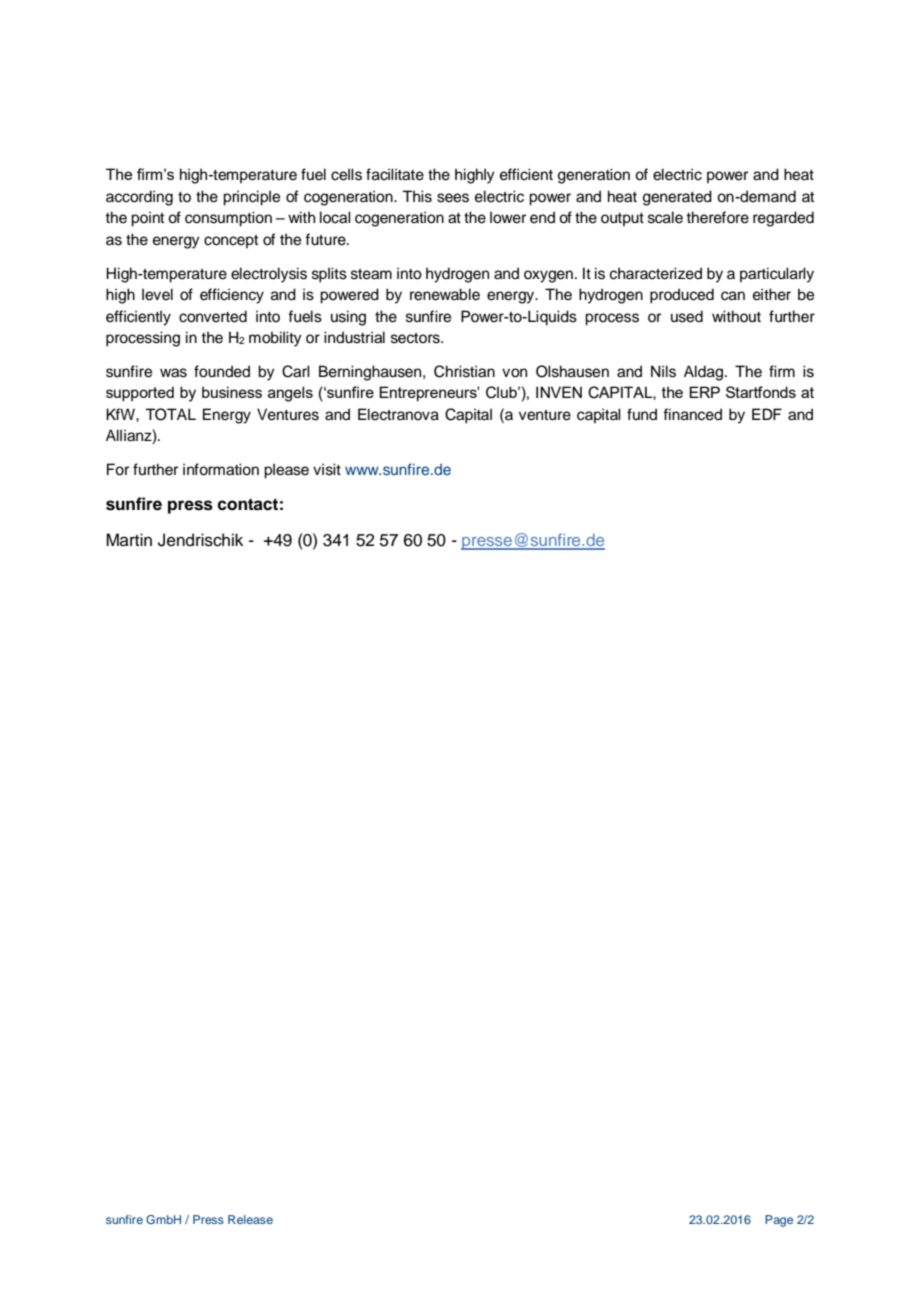 This document has width=924, height=1308. I want to click on therefore, so click(717, 217).
